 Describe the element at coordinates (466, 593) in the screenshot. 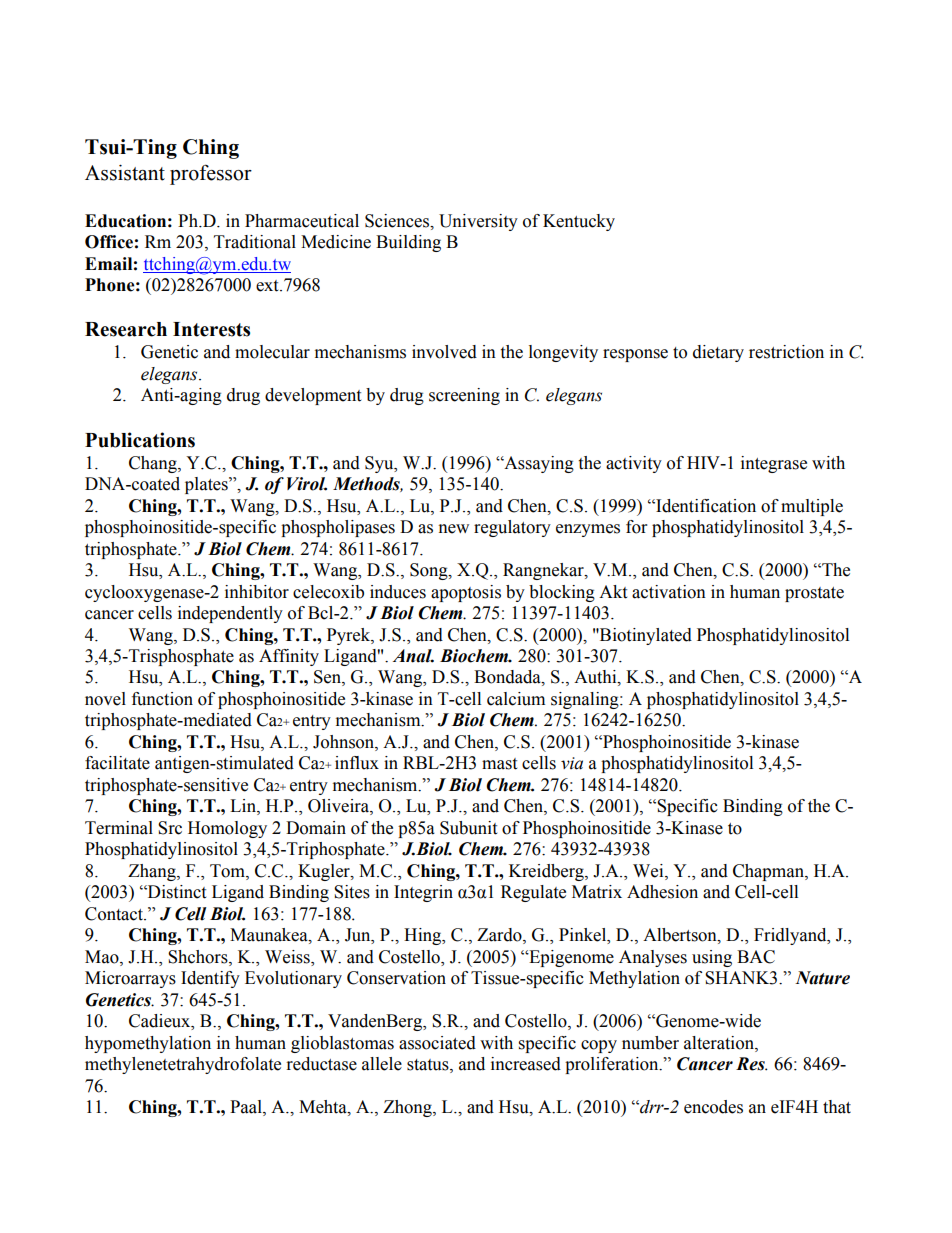

I see `apoptosis` at that location.
